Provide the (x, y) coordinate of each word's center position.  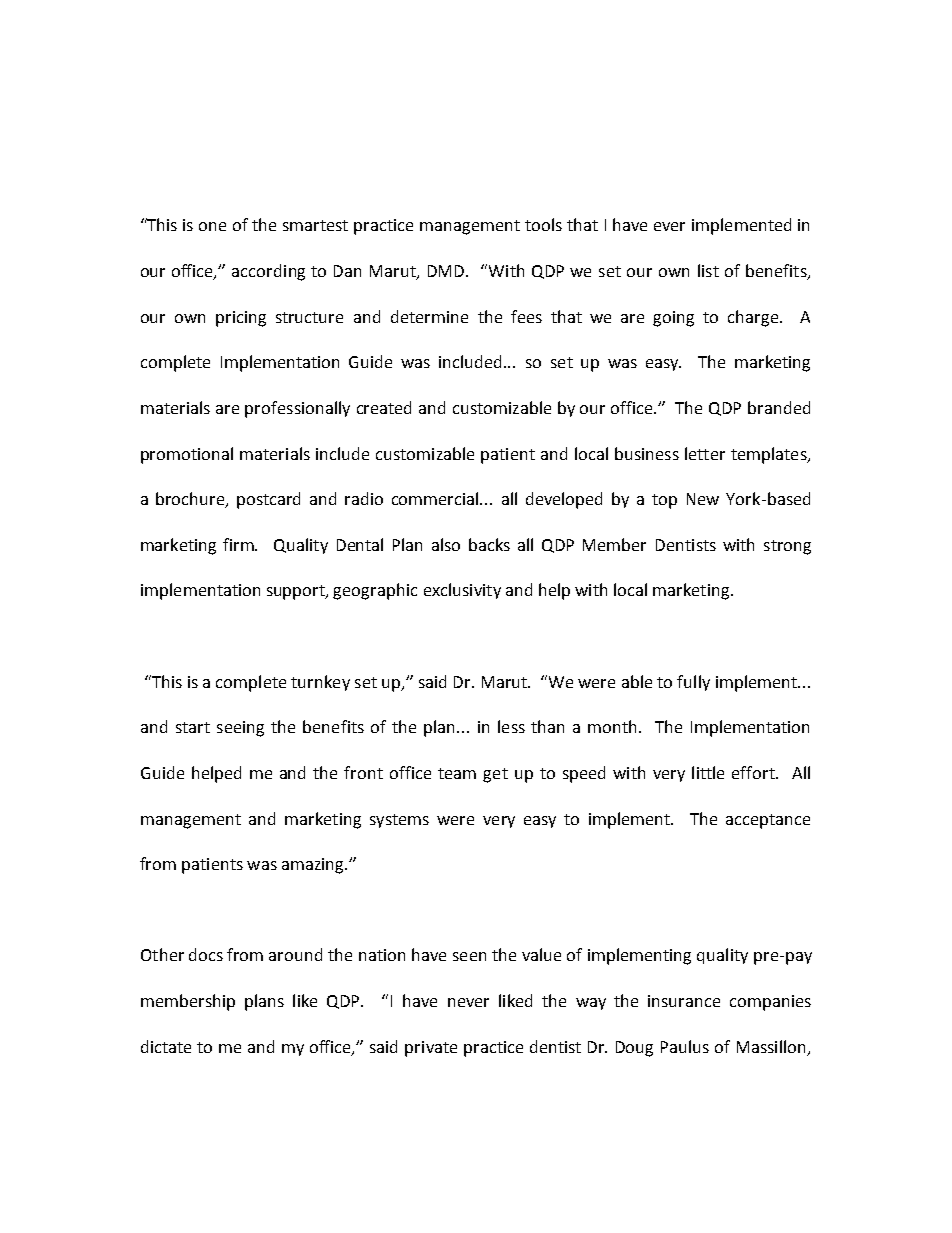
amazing (314, 866)
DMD (447, 271)
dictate (166, 1046)
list (708, 270)
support (297, 592)
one (212, 226)
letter (705, 453)
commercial (436, 498)
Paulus (685, 1046)
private (431, 1049)
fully (693, 683)
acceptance (768, 821)
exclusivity (462, 591)
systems (399, 821)
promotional (187, 455)
